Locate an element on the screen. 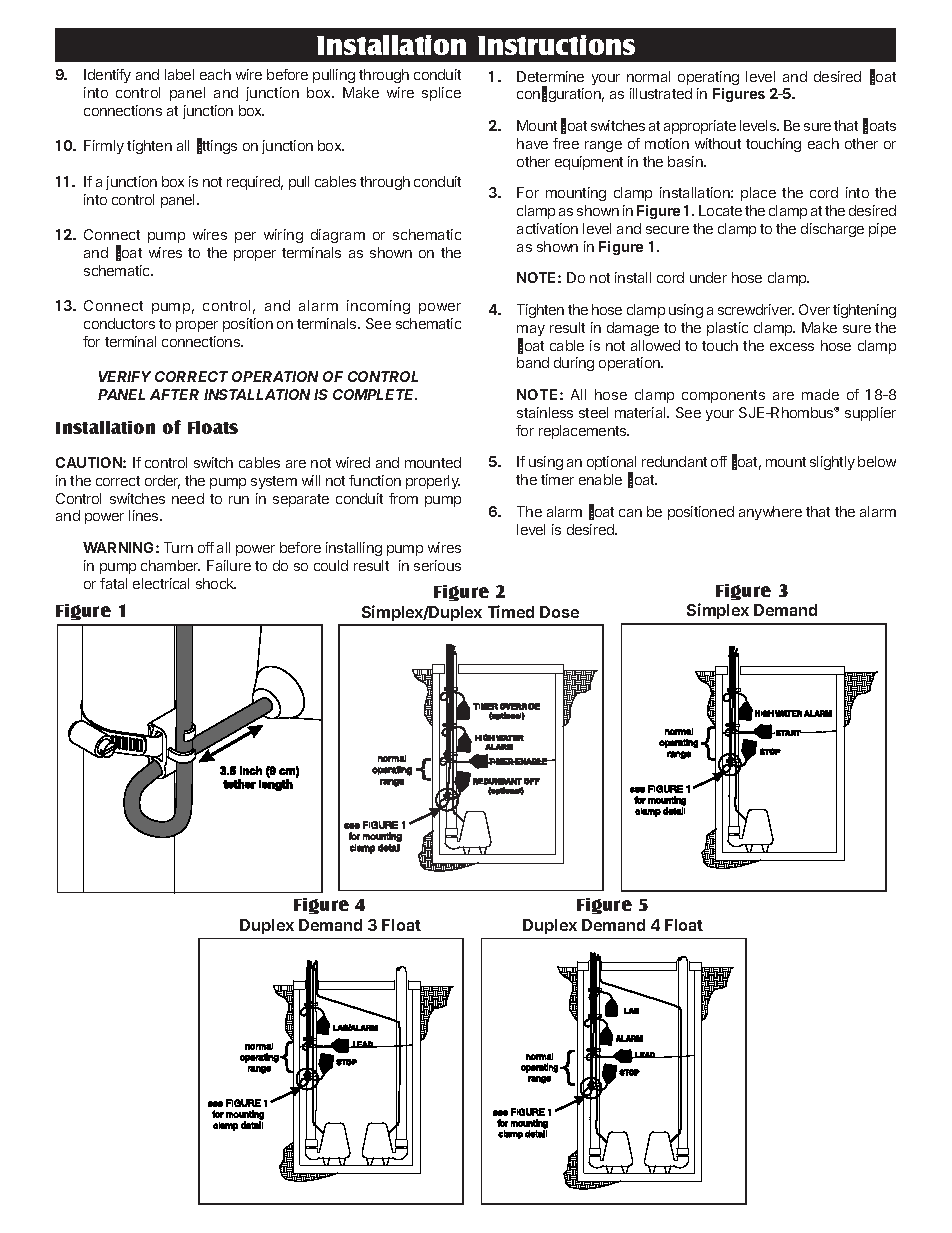  shock is located at coordinates (216, 583).
